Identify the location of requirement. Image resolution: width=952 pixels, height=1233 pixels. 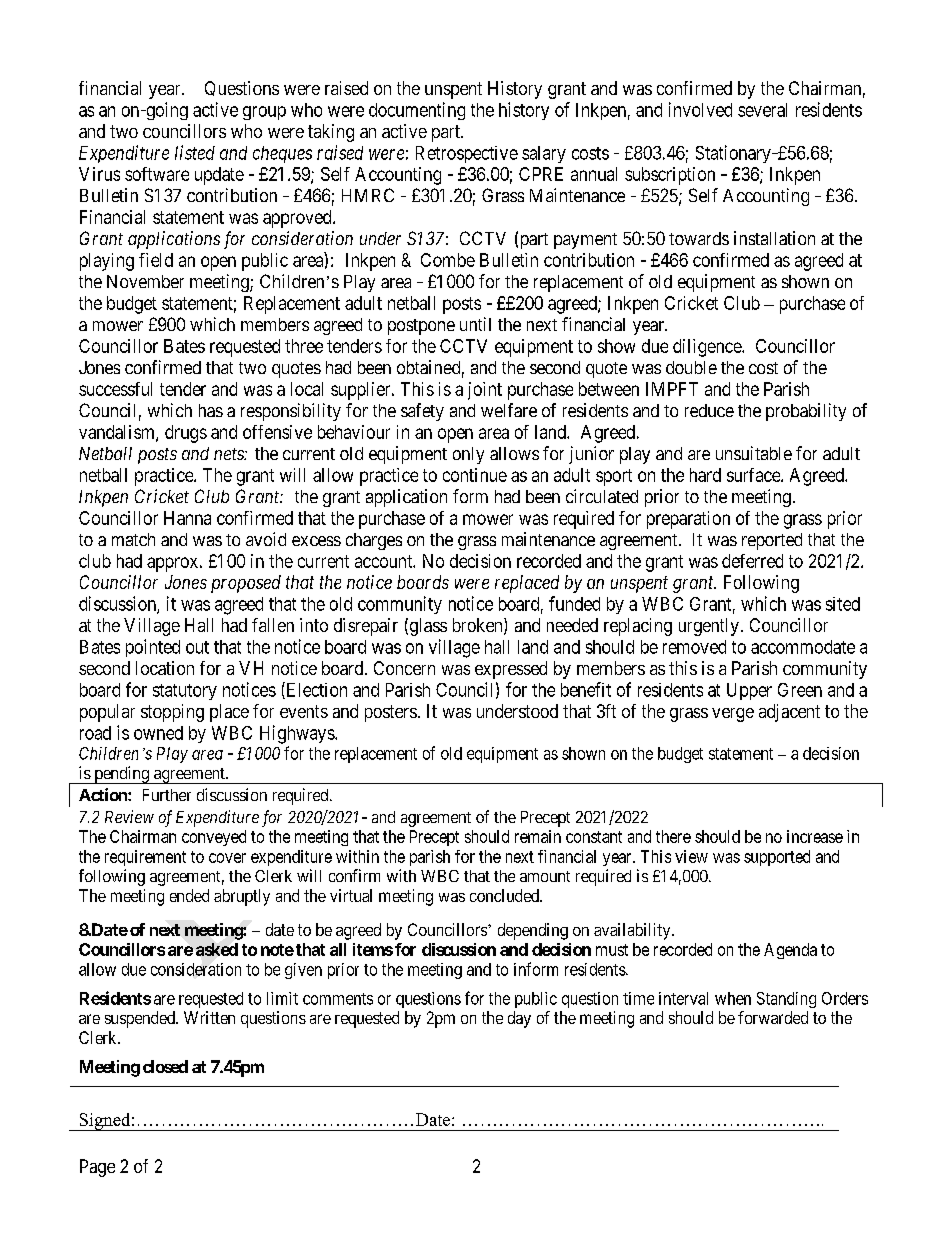
(145, 858).
